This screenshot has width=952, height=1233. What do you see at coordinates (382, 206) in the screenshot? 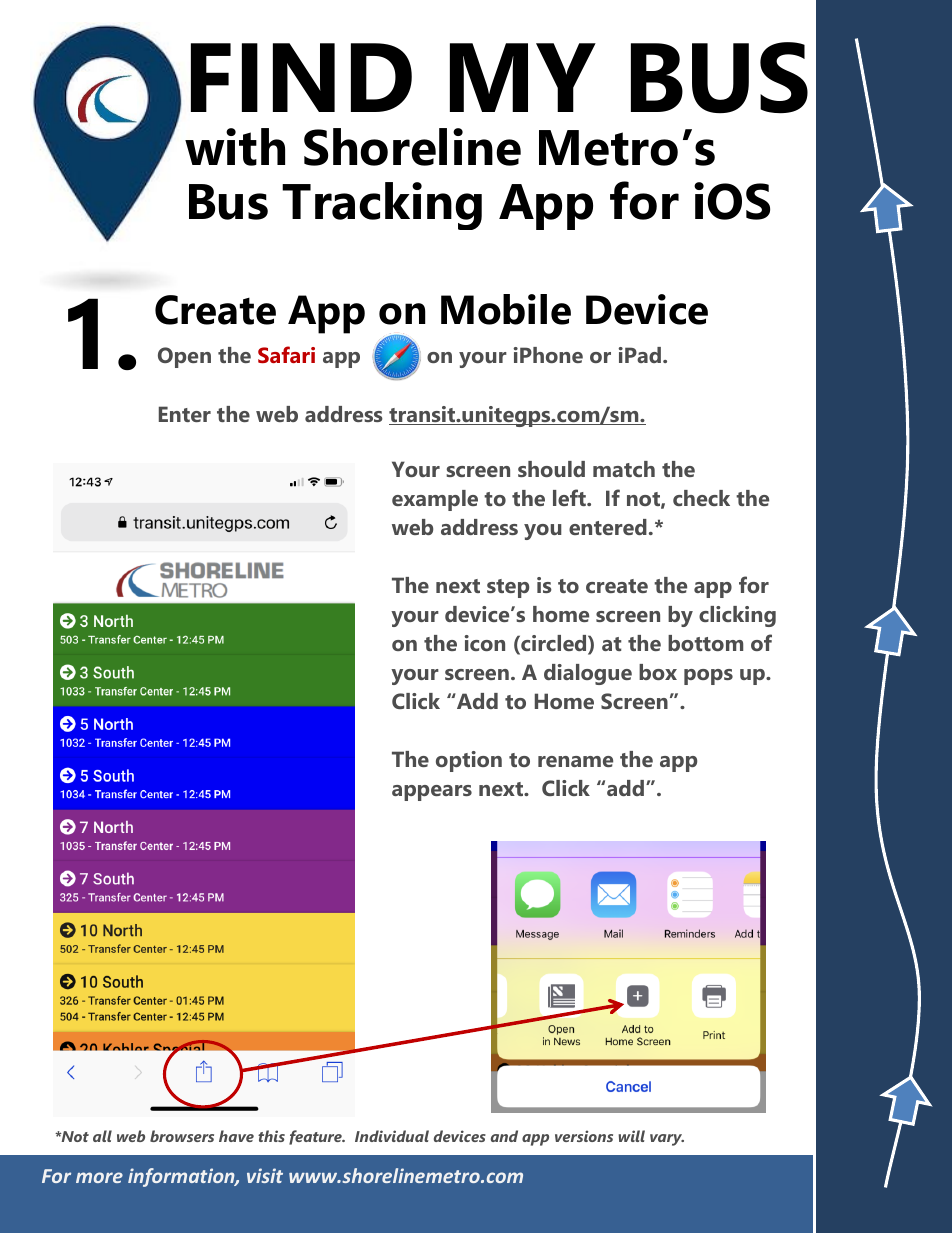
I see `Tracking` at bounding box center [382, 206].
